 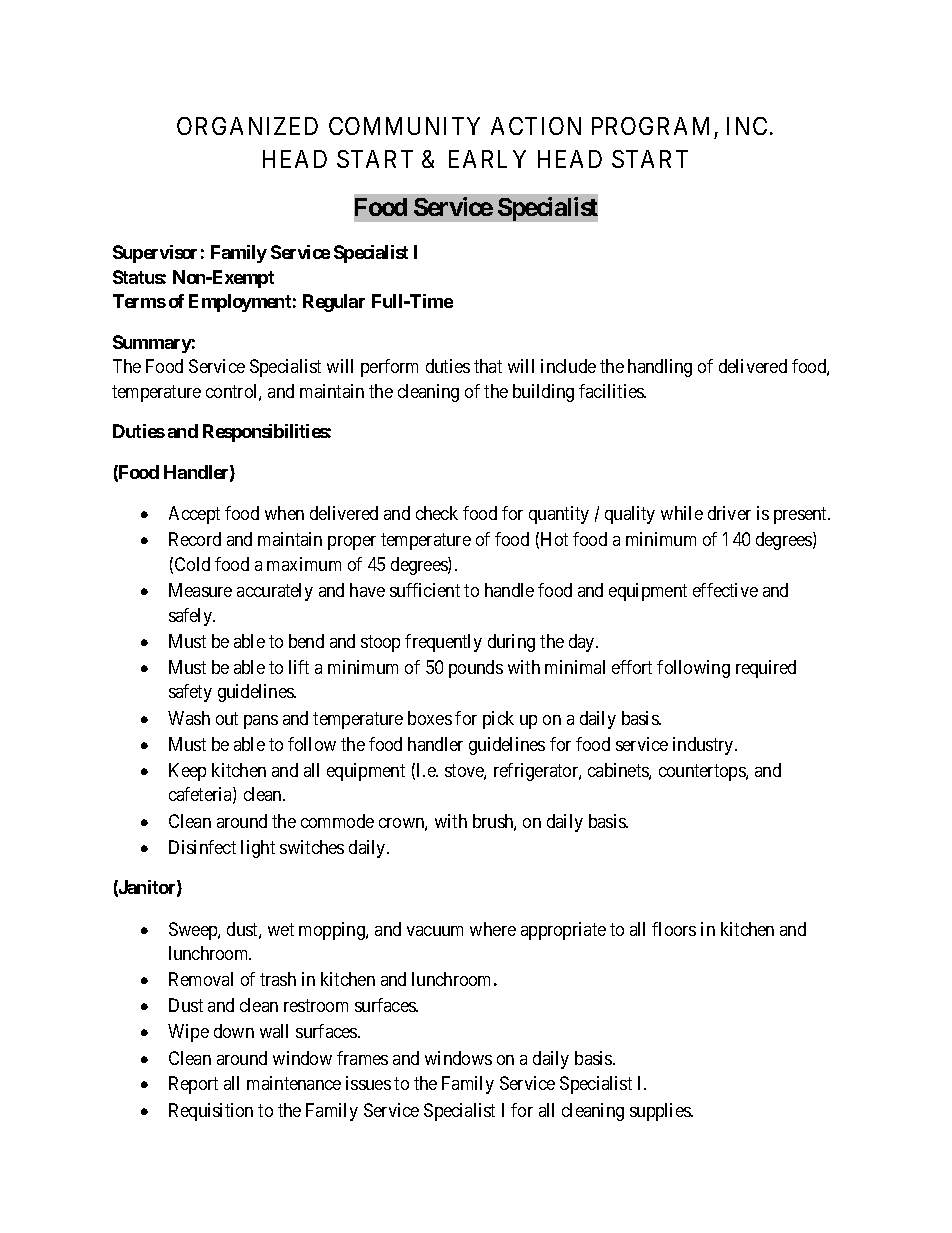 I want to click on check, so click(x=437, y=513).
